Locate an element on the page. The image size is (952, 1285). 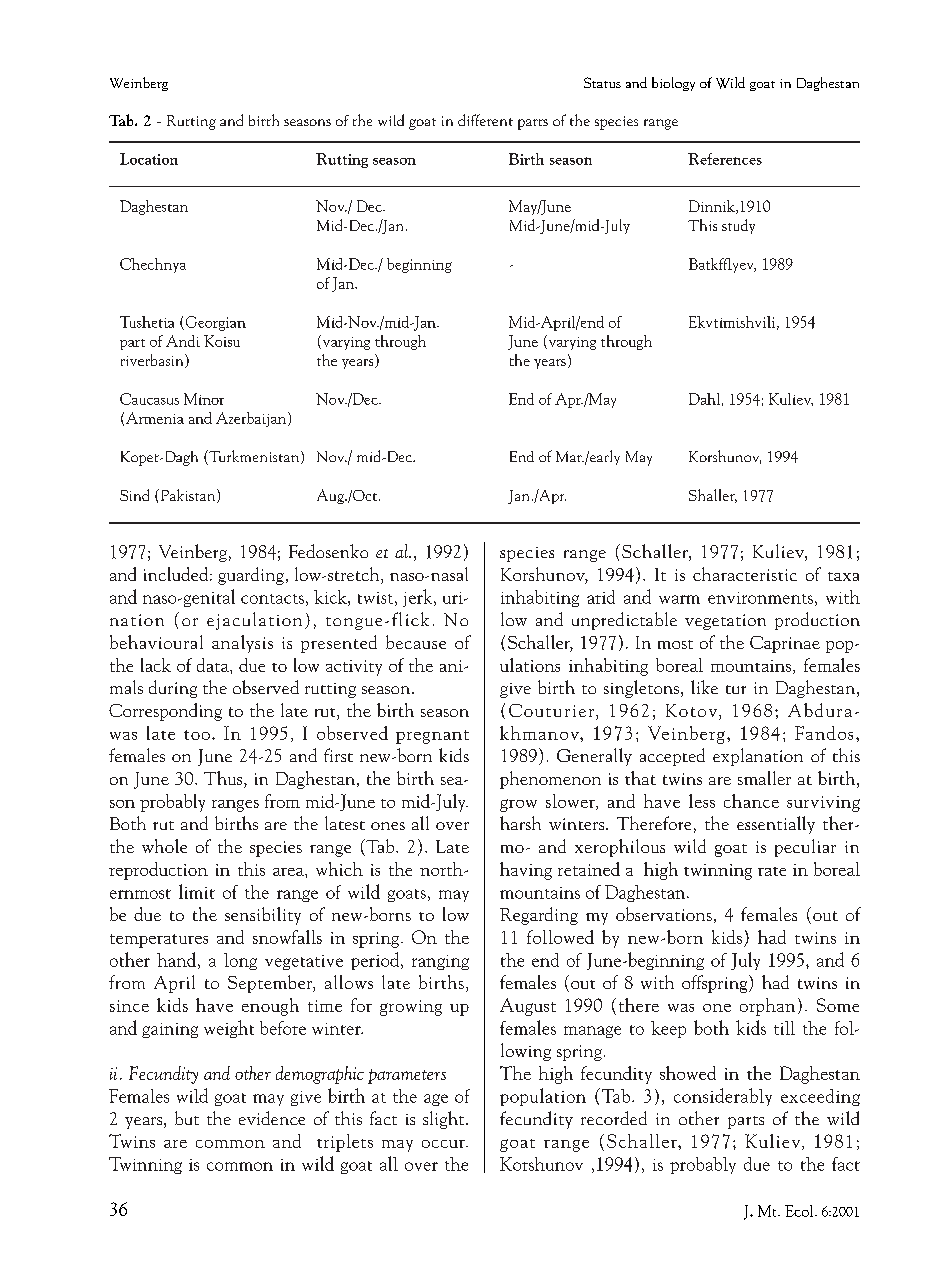
but is located at coordinates (187, 1118).
